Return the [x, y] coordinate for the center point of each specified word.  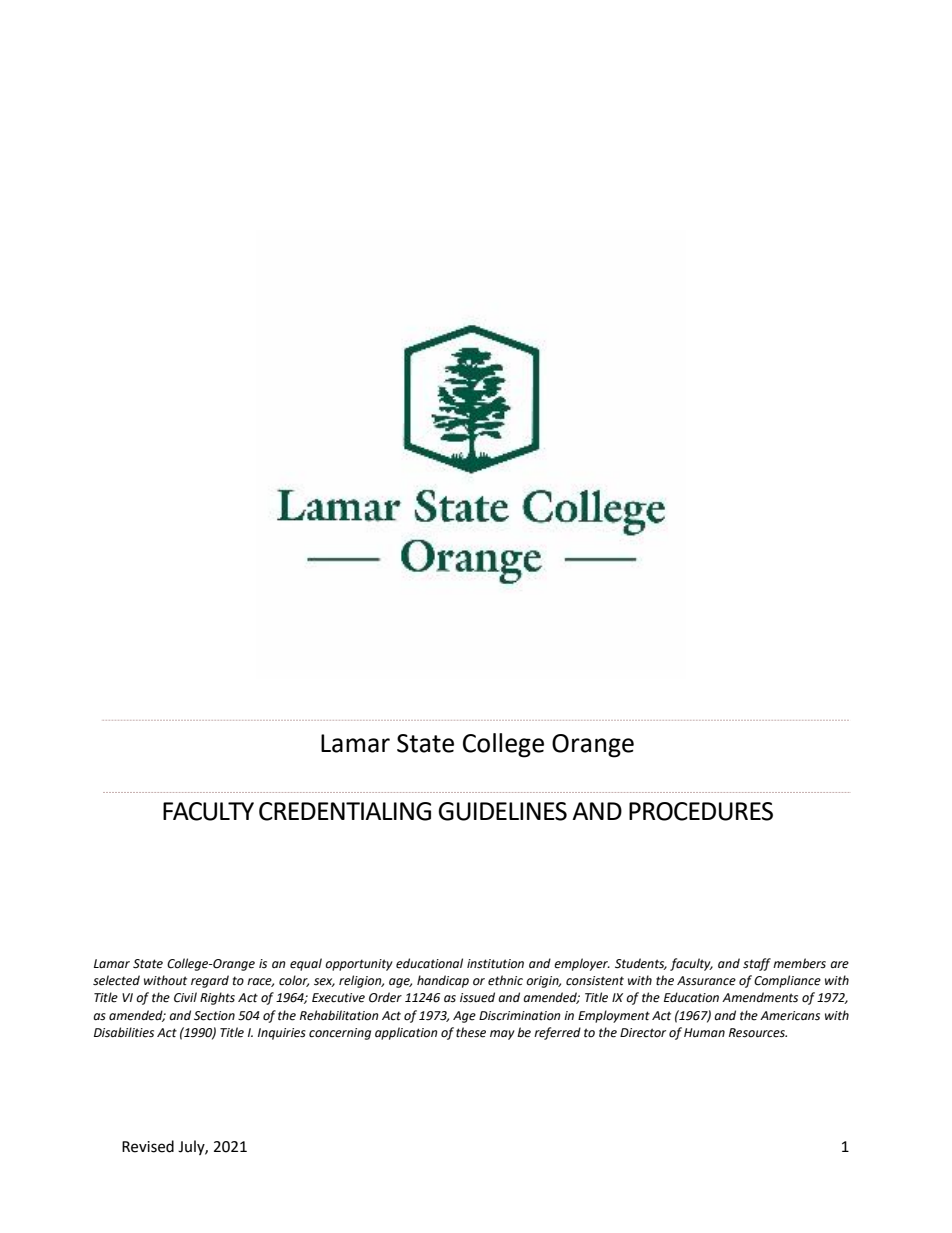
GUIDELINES [502, 811]
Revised [148, 1146]
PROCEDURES [701, 811]
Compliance [787, 981]
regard [210, 981]
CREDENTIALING [345, 811]
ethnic [505, 980]
